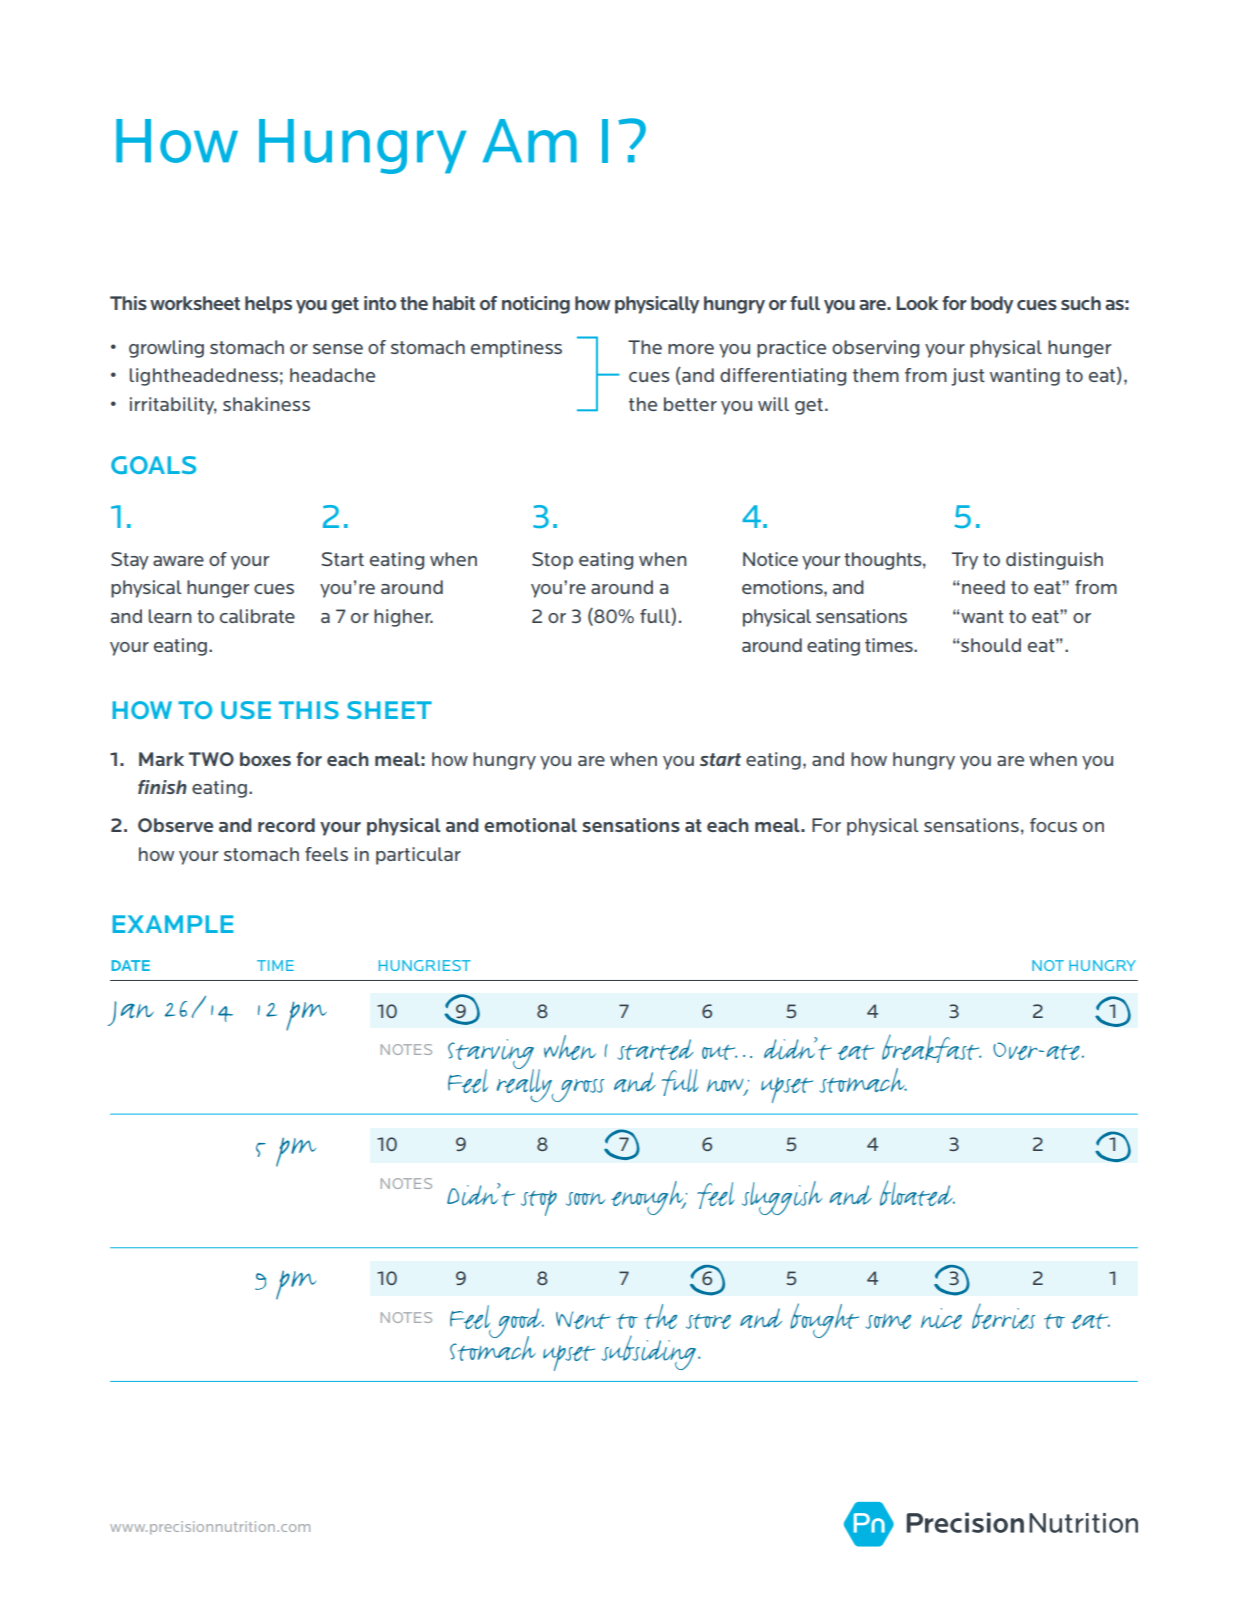 The width and height of the screenshot is (1248, 1616). What do you see at coordinates (651, 1353) in the screenshot?
I see `subsiding` at bounding box center [651, 1353].
